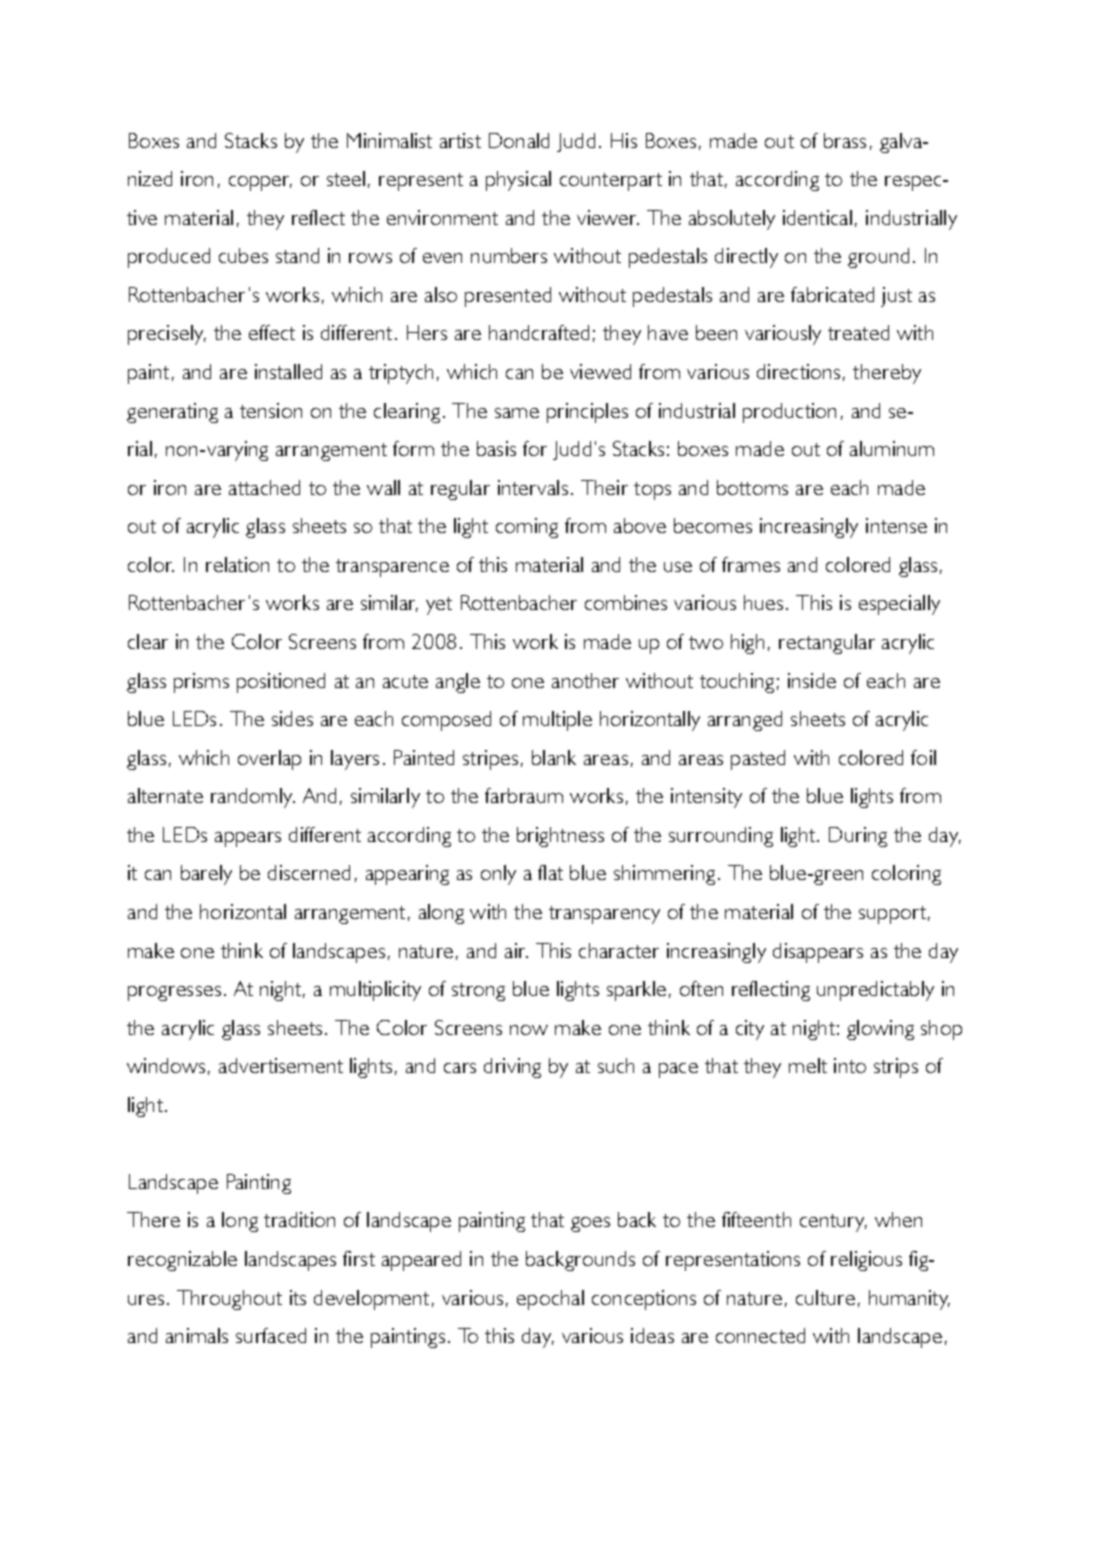  I want to click on intense, so click(896, 525).
